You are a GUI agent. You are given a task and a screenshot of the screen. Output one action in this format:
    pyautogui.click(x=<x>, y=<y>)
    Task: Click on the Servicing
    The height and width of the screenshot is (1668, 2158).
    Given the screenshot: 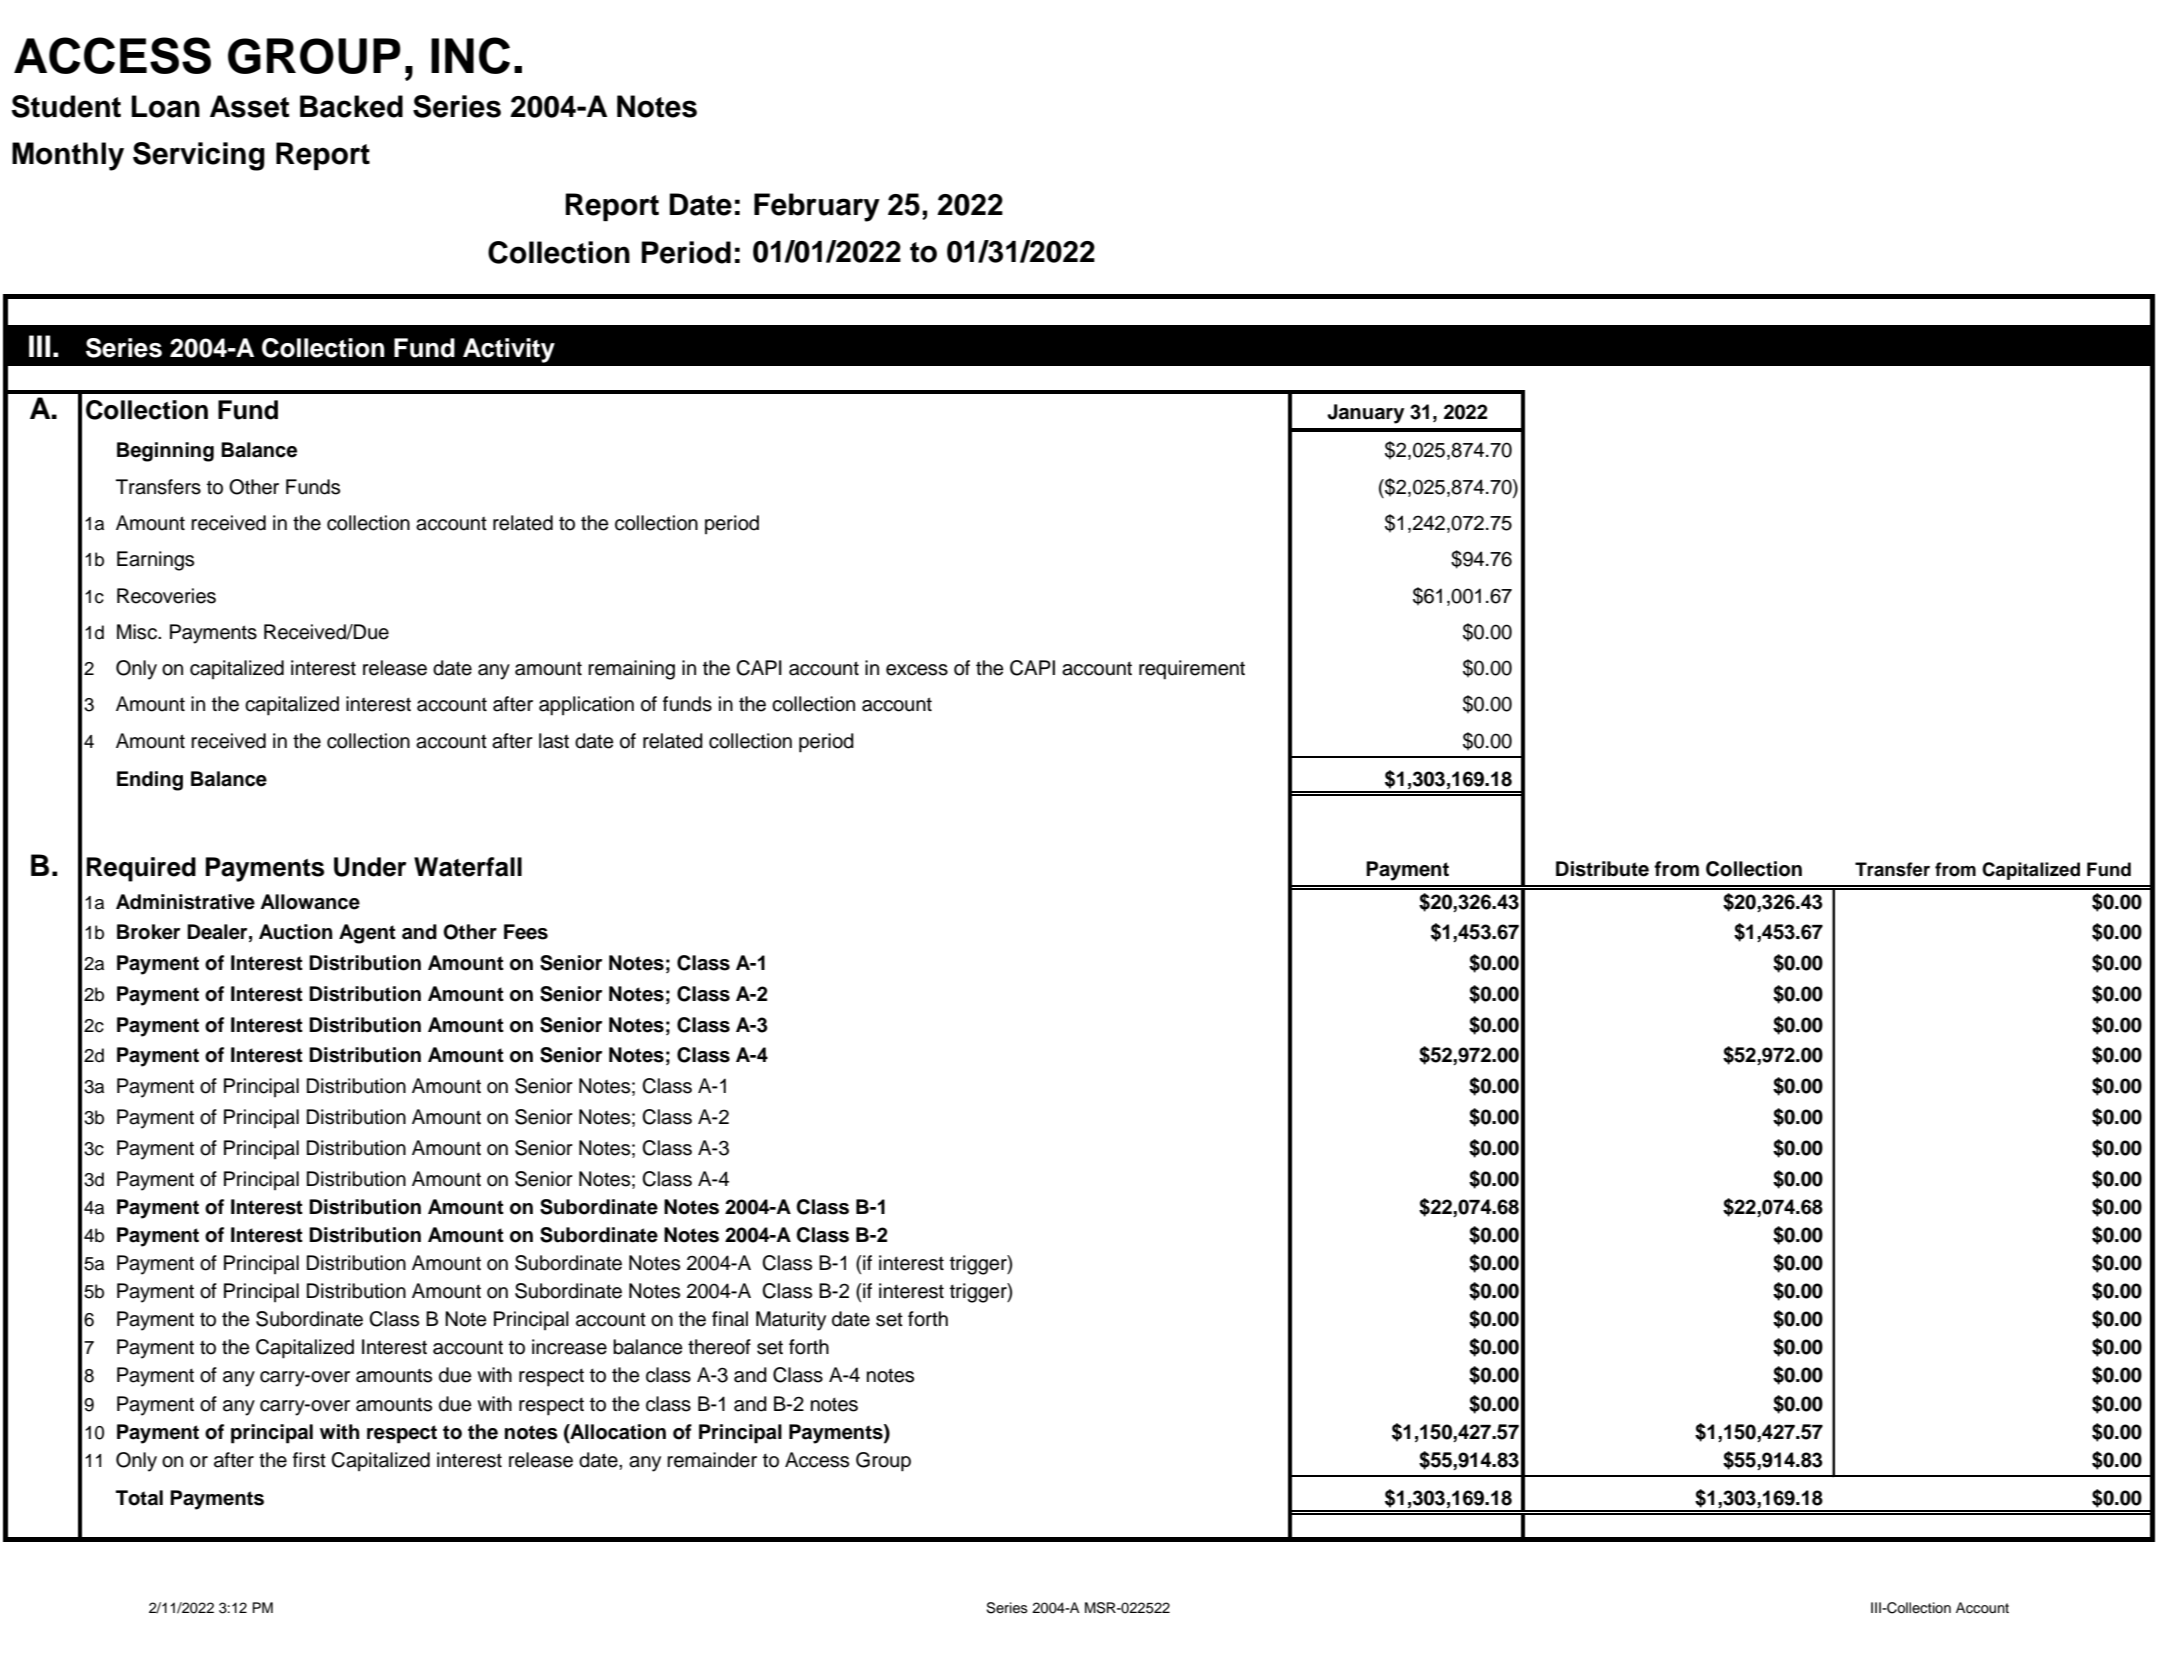 What is the action you would take?
    pyautogui.click(x=199, y=156)
